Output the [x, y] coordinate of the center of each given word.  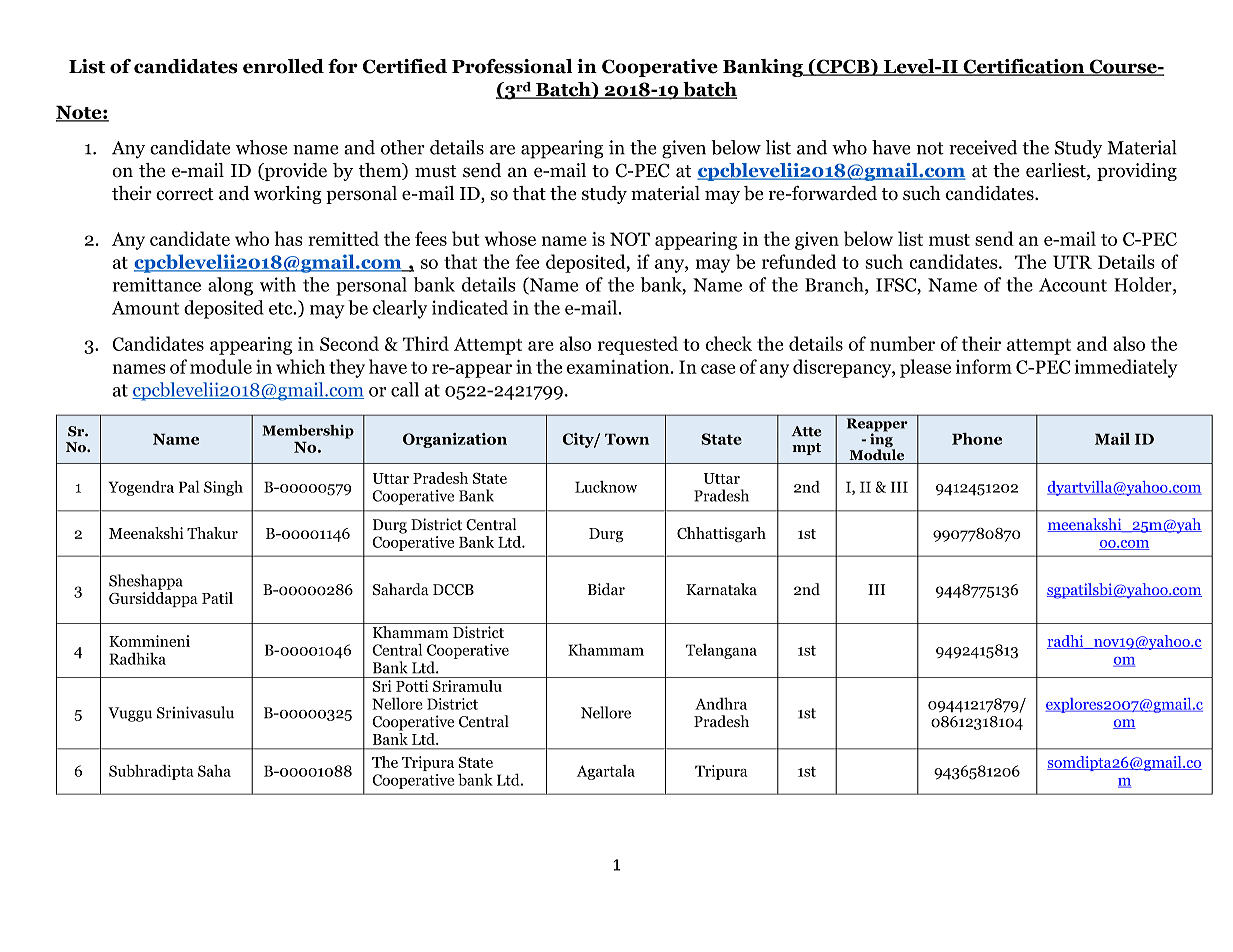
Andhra [721, 703]
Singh [223, 488]
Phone [977, 439]
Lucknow [606, 487]
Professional [512, 66]
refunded [799, 261]
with [278, 284]
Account [1073, 285]
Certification [1024, 67]
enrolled [283, 66]
